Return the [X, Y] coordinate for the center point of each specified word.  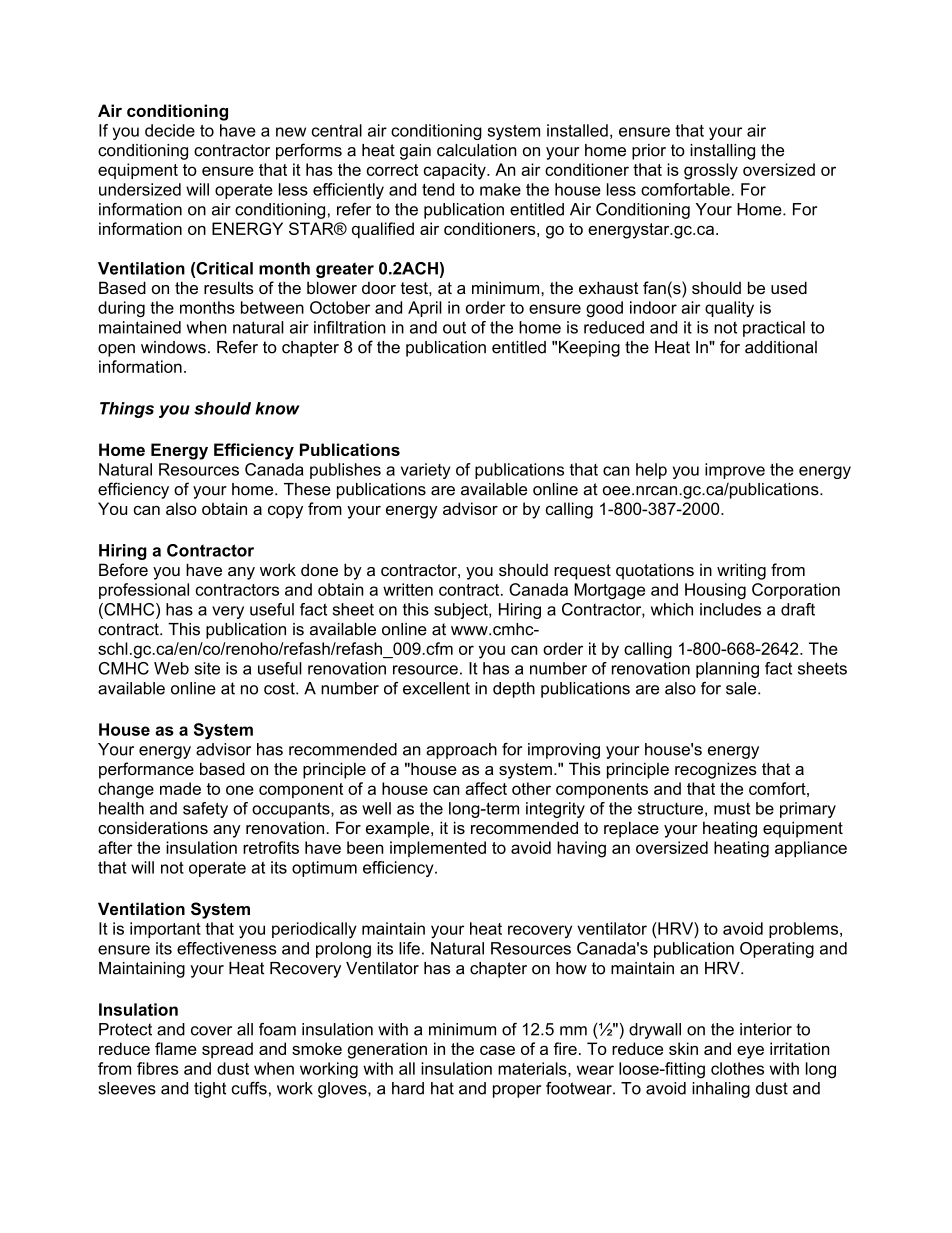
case [497, 1050]
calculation [477, 150]
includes [730, 609]
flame [176, 1048]
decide [170, 130]
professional [144, 591]
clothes [737, 1068]
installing [722, 152]
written [408, 589]
